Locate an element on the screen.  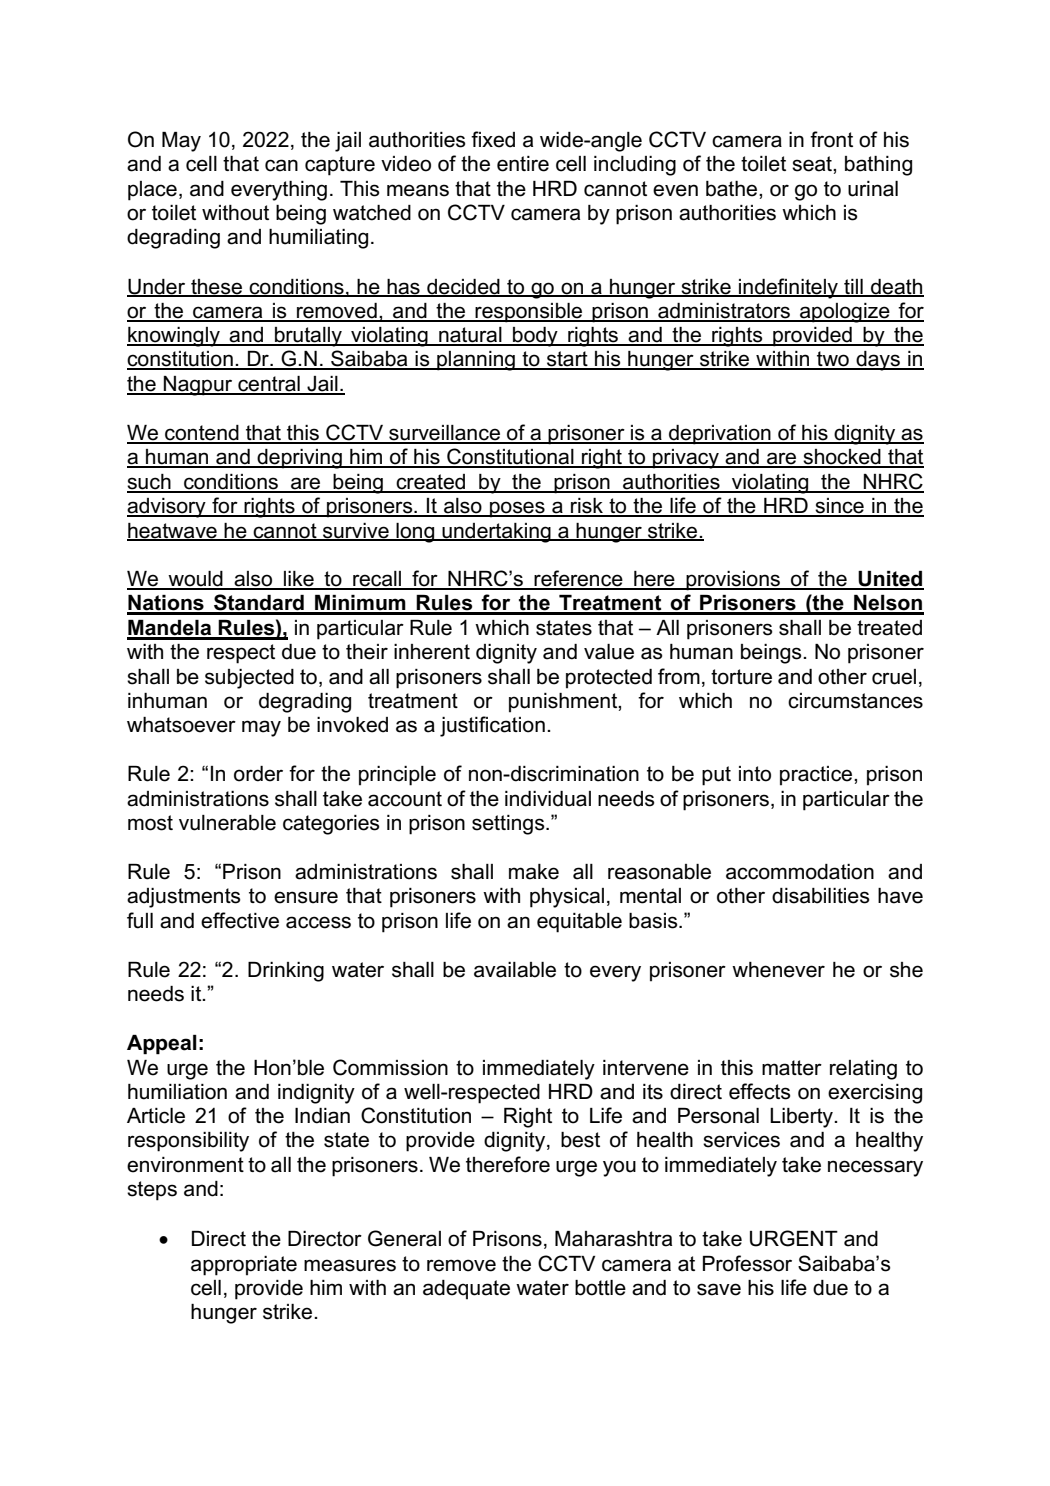
Drinking is located at coordinates (286, 972).
